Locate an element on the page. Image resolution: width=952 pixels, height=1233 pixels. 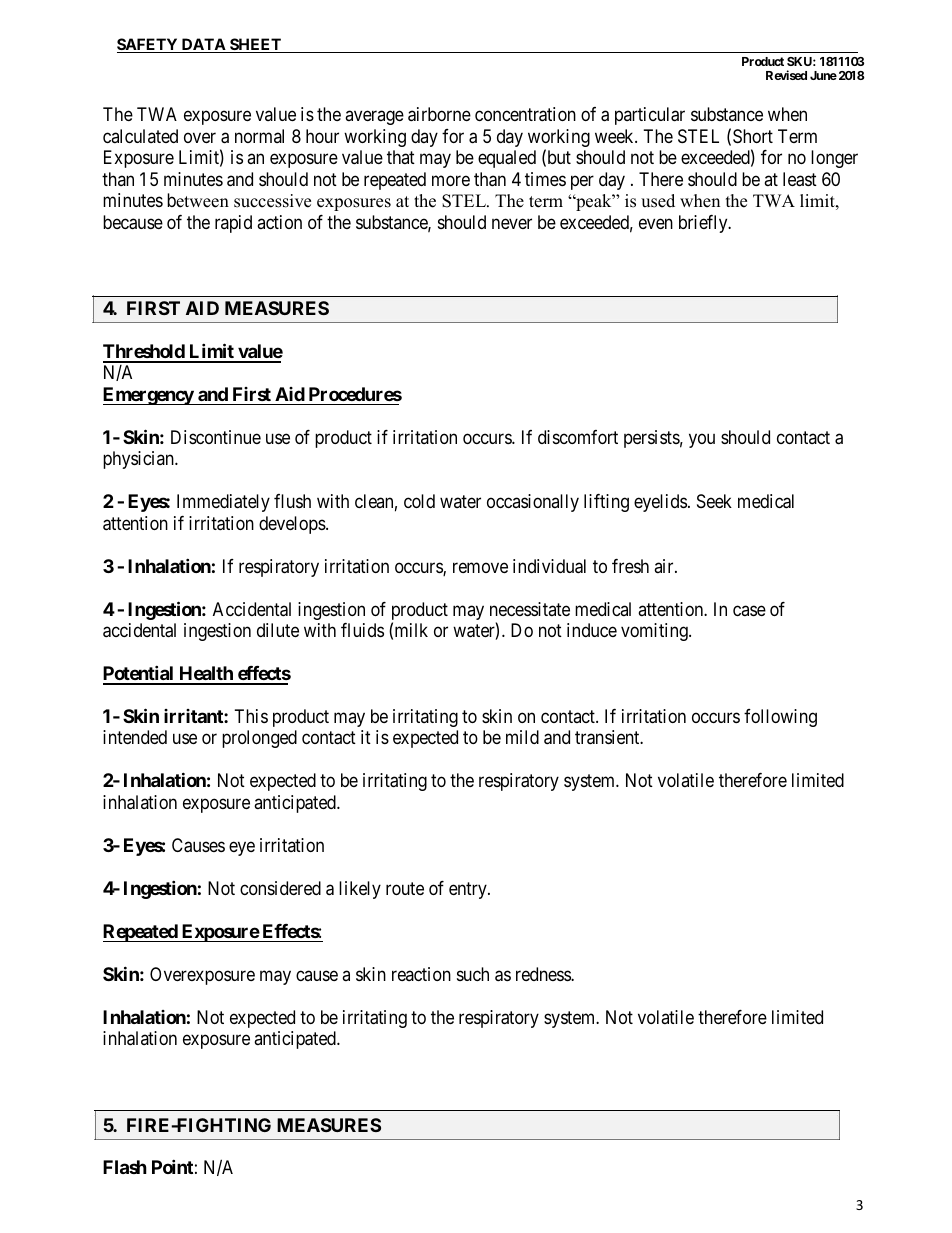
case is located at coordinates (749, 610).
